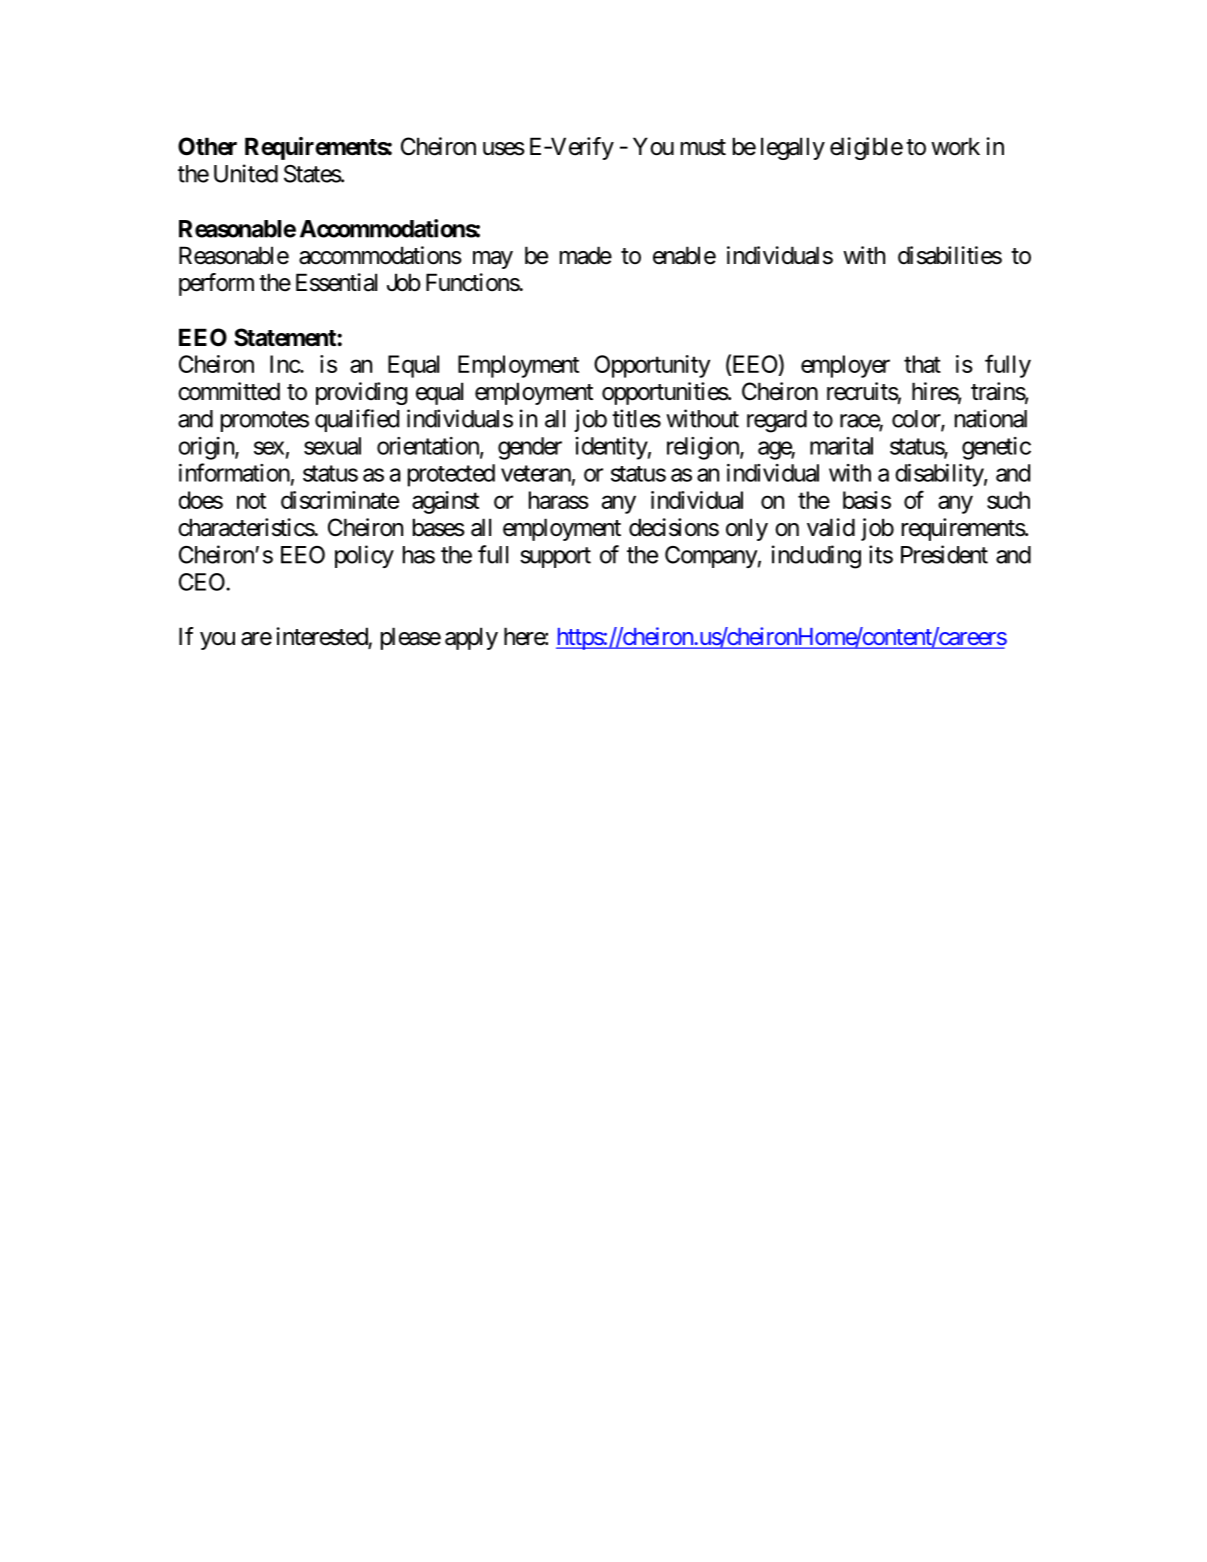  I want to click on color, so click(917, 420).
